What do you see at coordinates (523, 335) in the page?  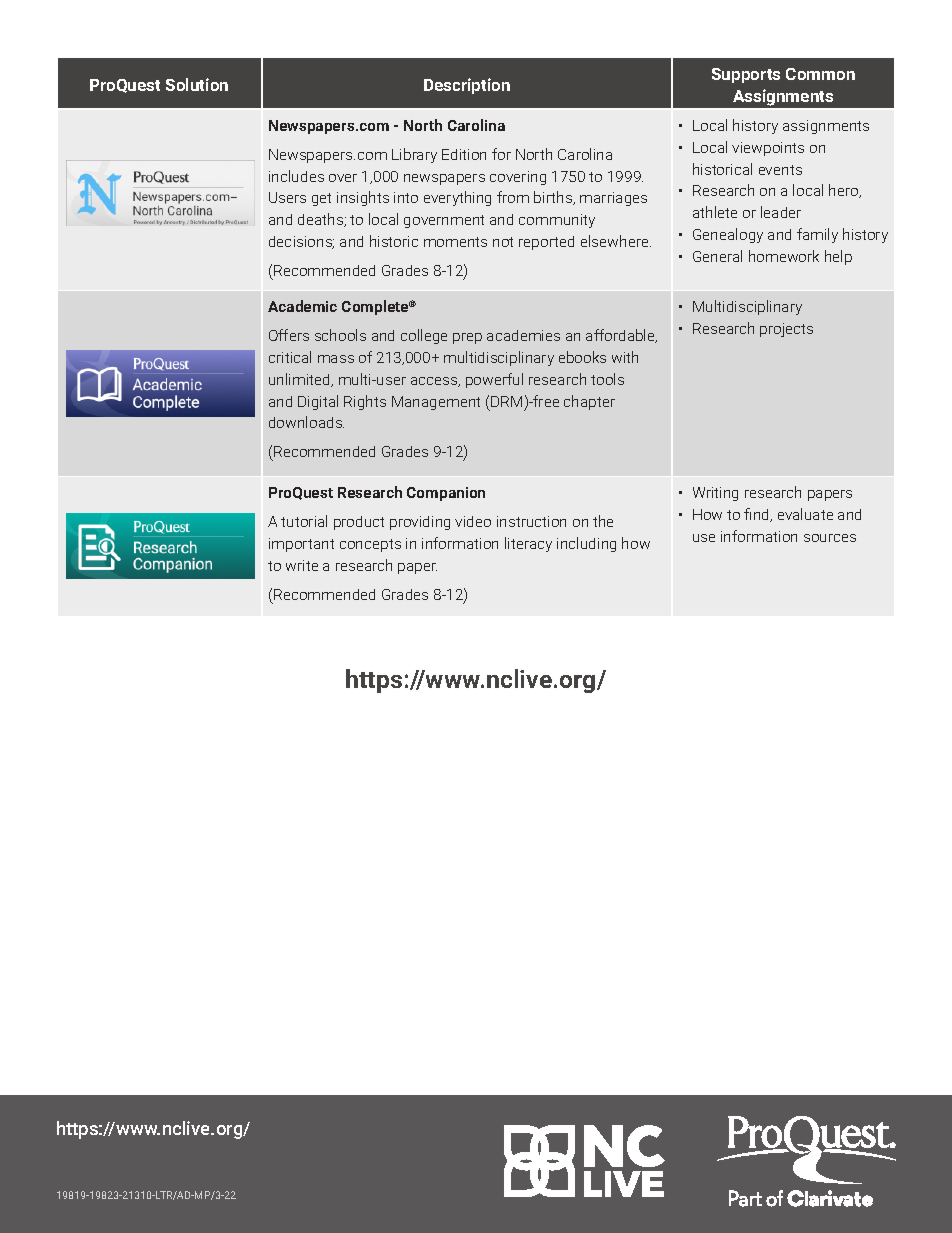 I see `academies` at bounding box center [523, 335].
